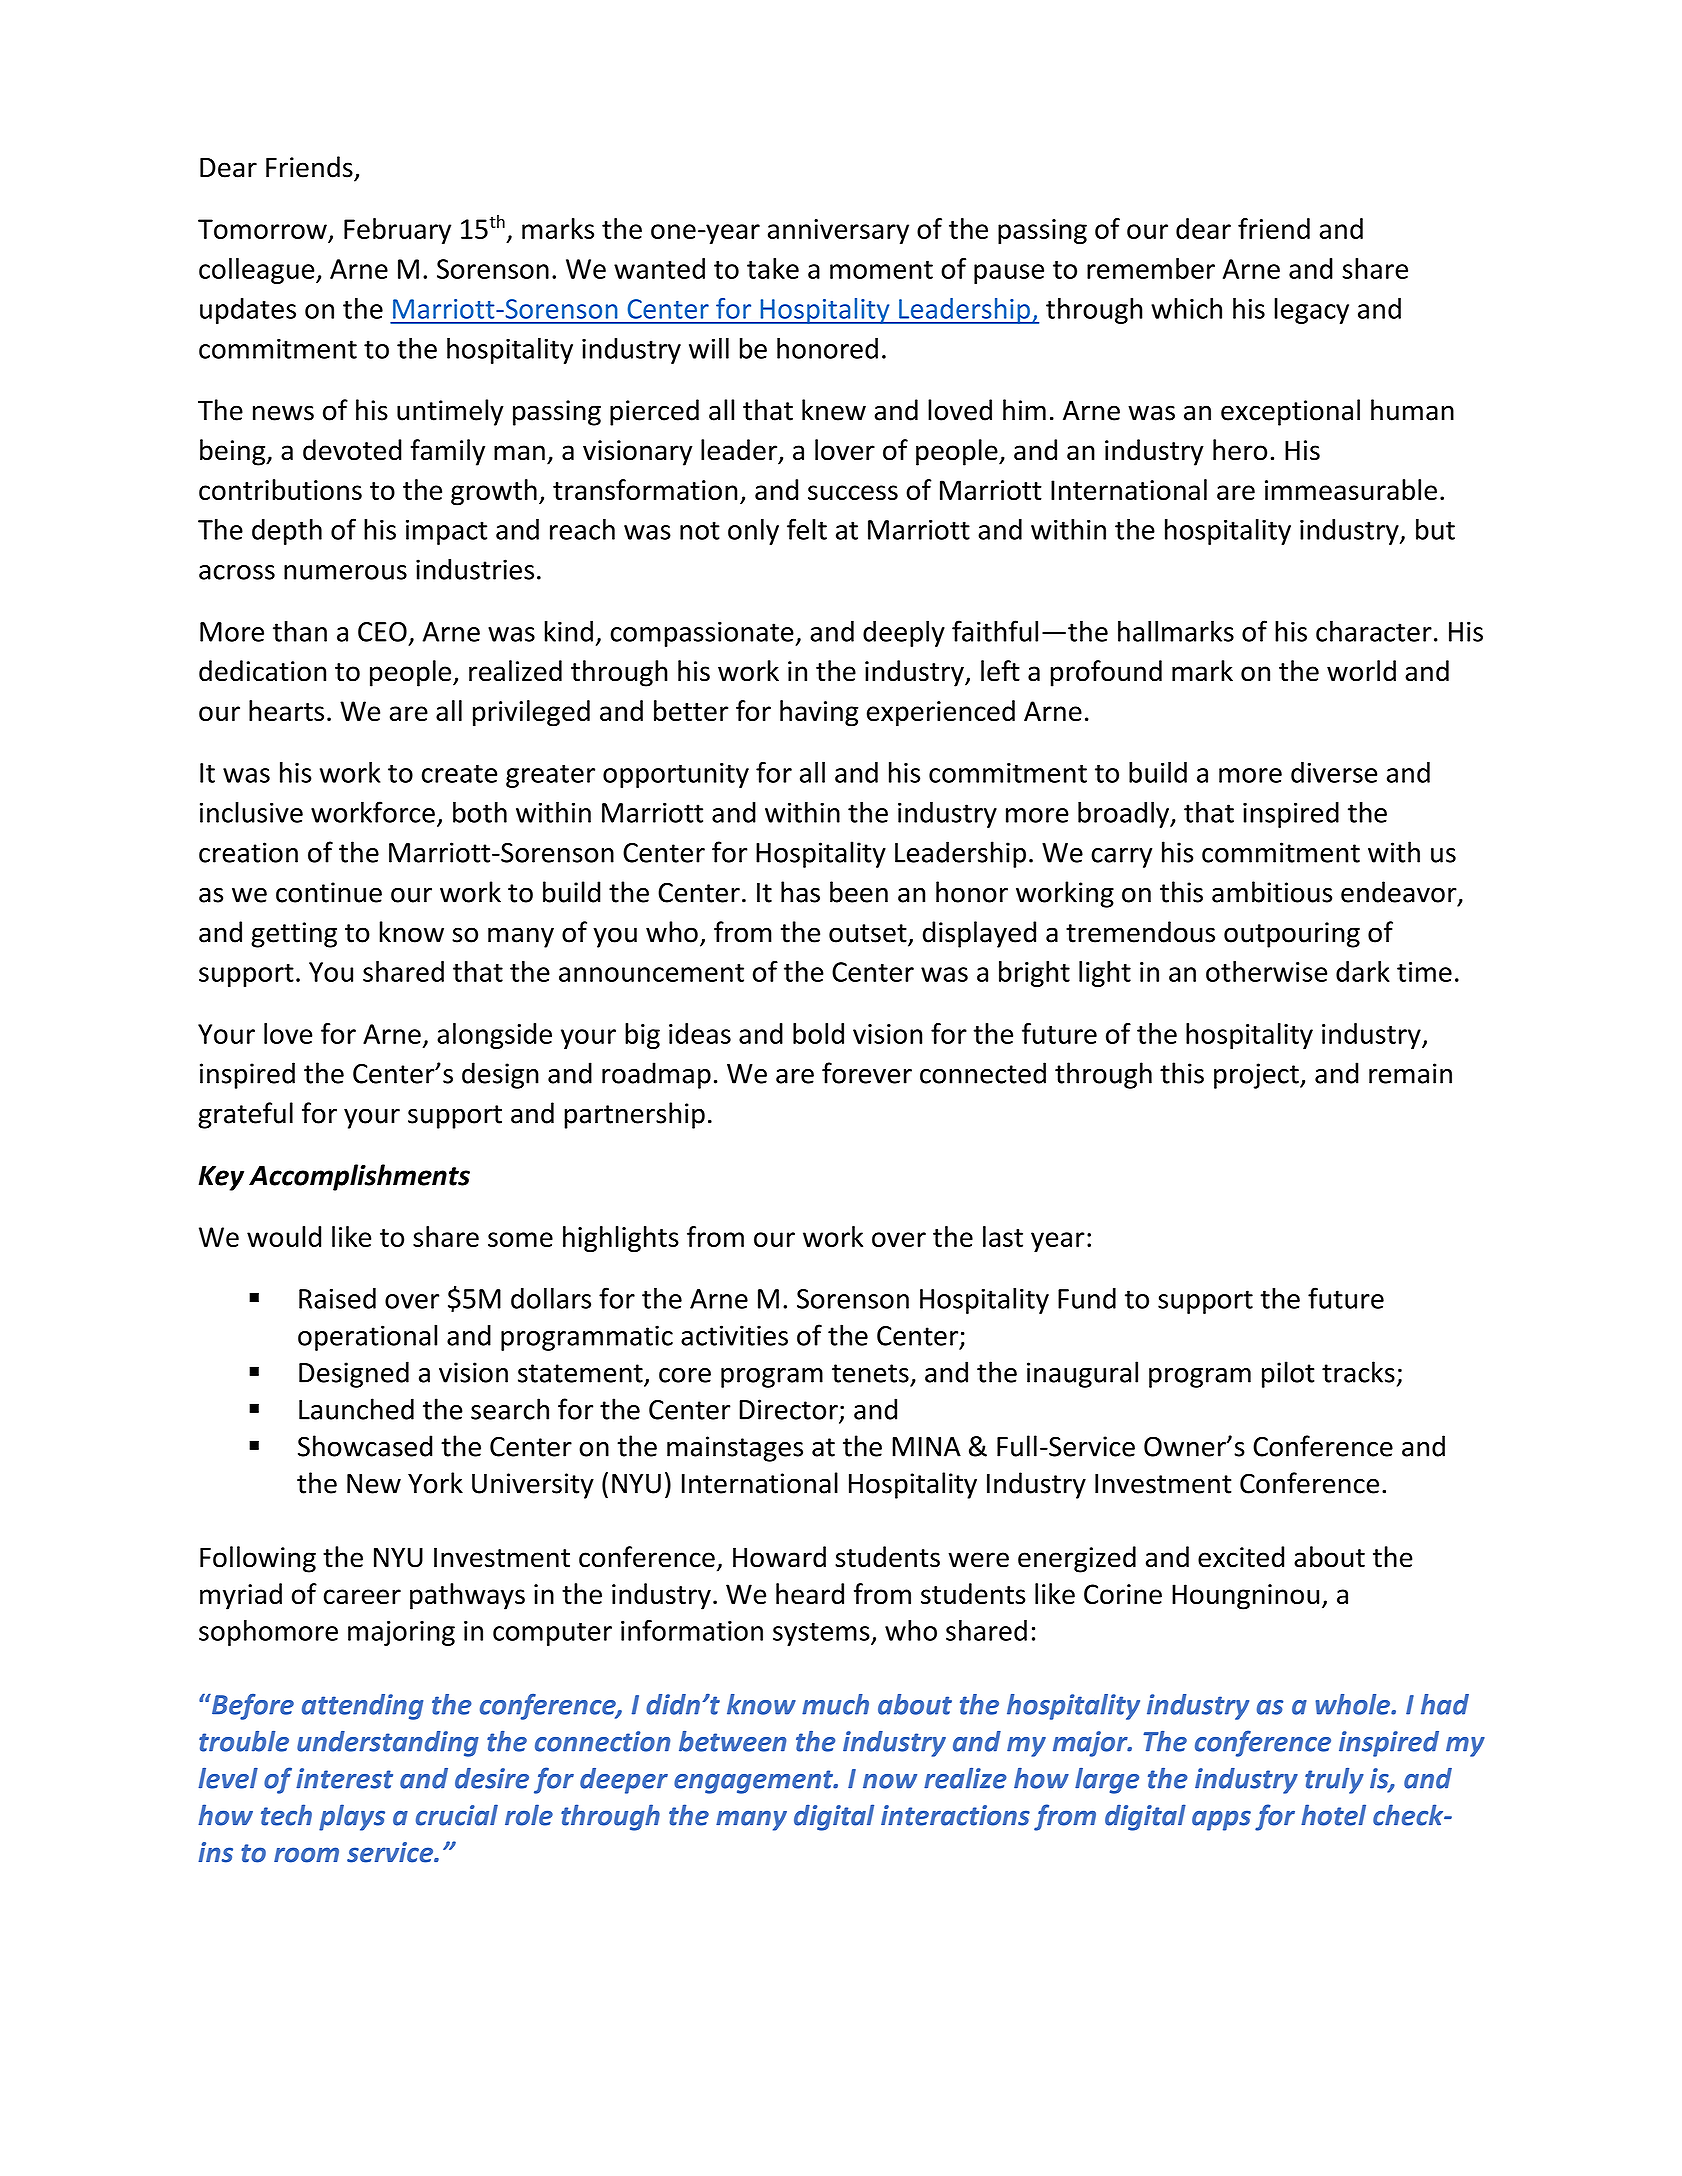 The image size is (1682, 2176). Describe the element at coordinates (818, 1033) in the screenshot. I see `bold` at that location.
